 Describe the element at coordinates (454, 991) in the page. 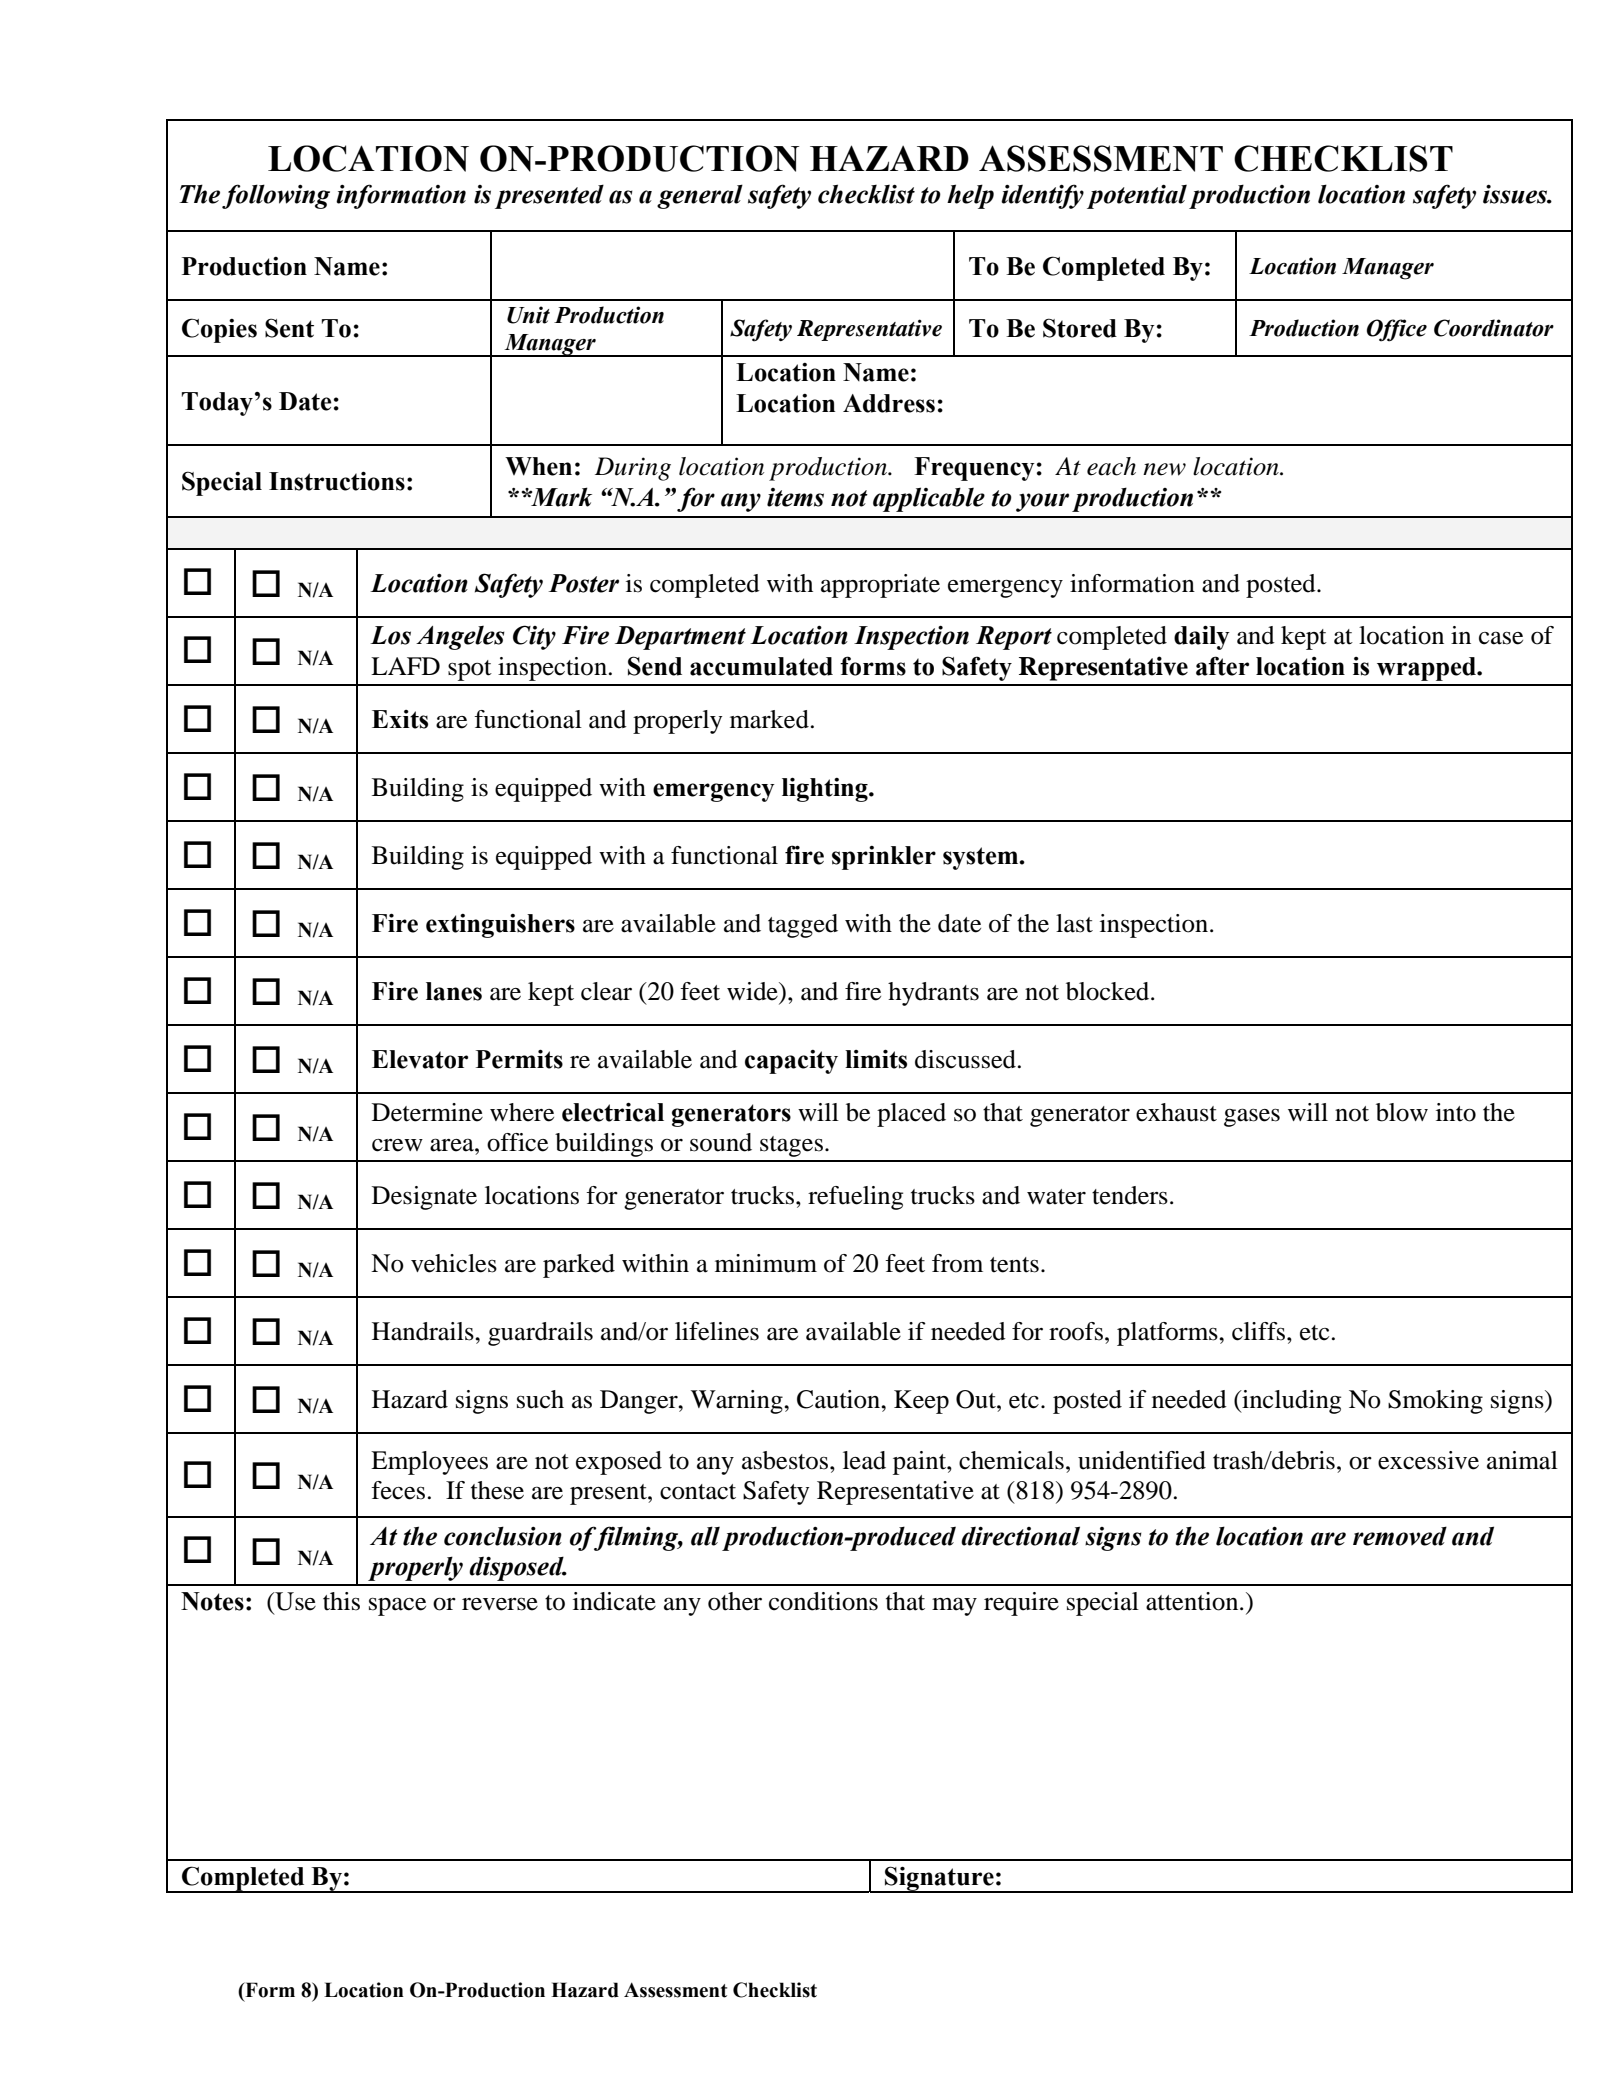

I see `lanes` at that location.
